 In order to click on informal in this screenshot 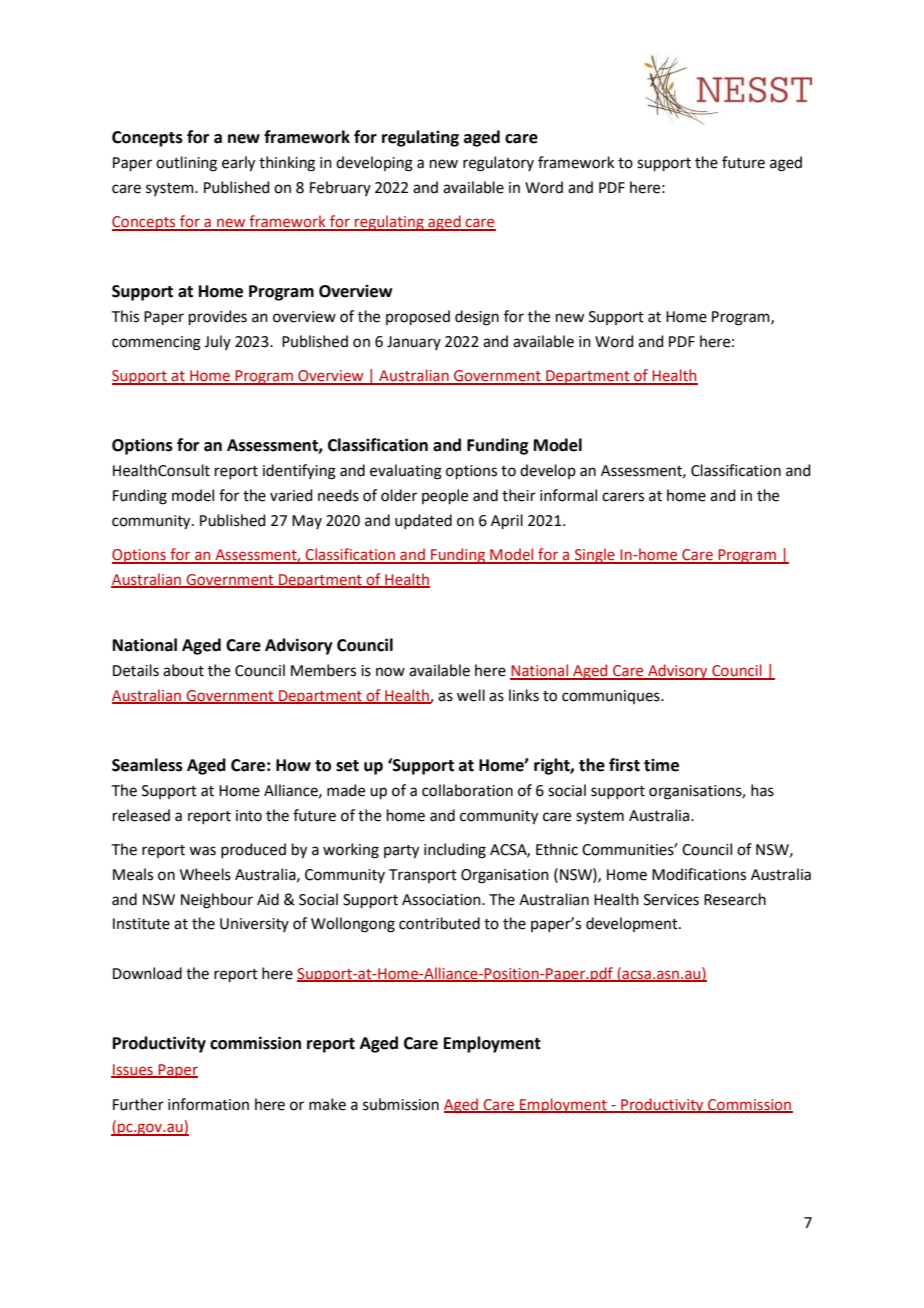, I will do `click(568, 495)`.
